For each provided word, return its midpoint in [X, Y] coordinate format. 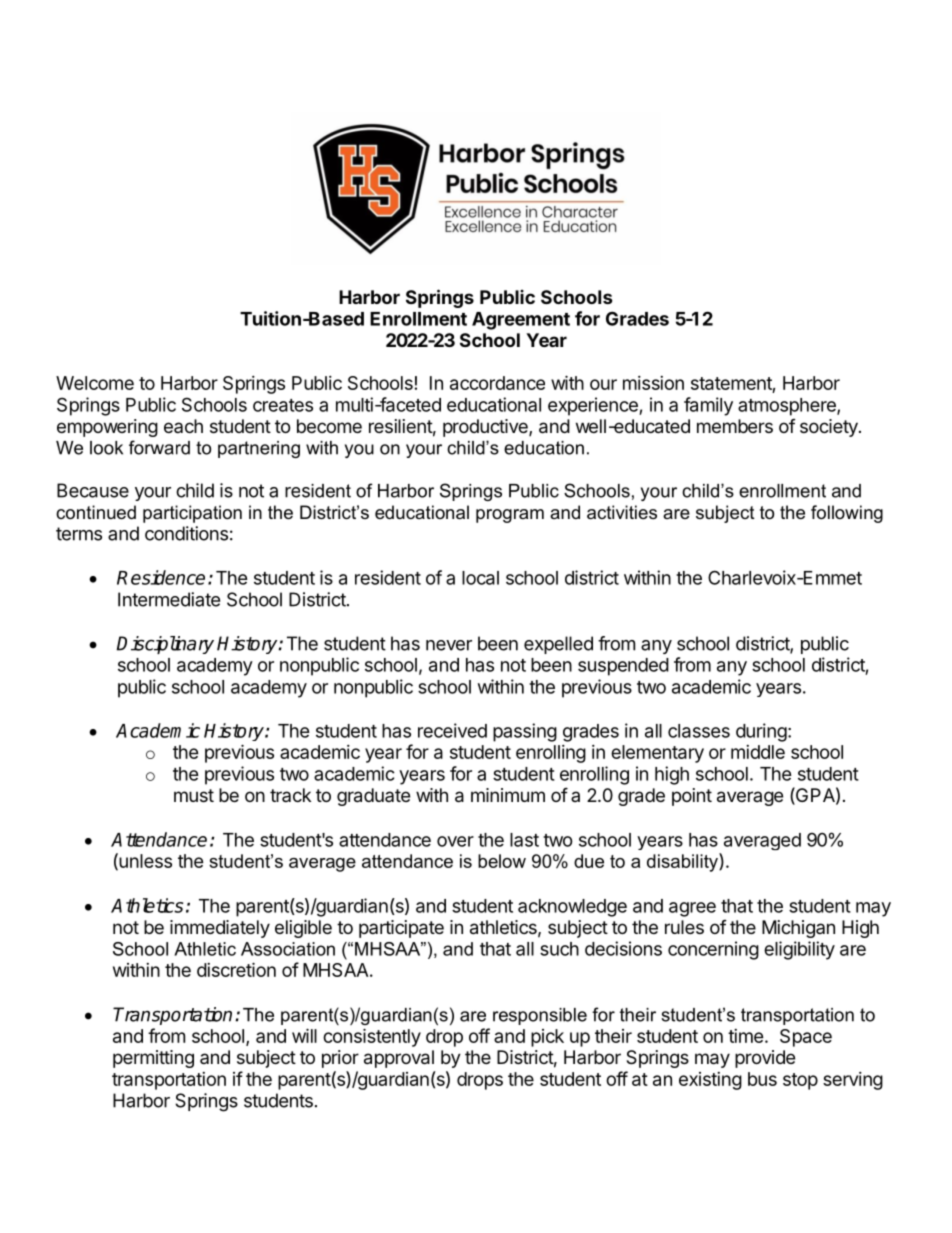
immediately [220, 929]
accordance [497, 383]
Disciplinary [165, 645]
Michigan [798, 929]
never [449, 645]
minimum [508, 795]
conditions [186, 533]
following [847, 514]
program [510, 516]
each [183, 426]
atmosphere [788, 407]
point [692, 797]
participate [401, 929]
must [194, 795]
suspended [623, 667]
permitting [153, 1059]
